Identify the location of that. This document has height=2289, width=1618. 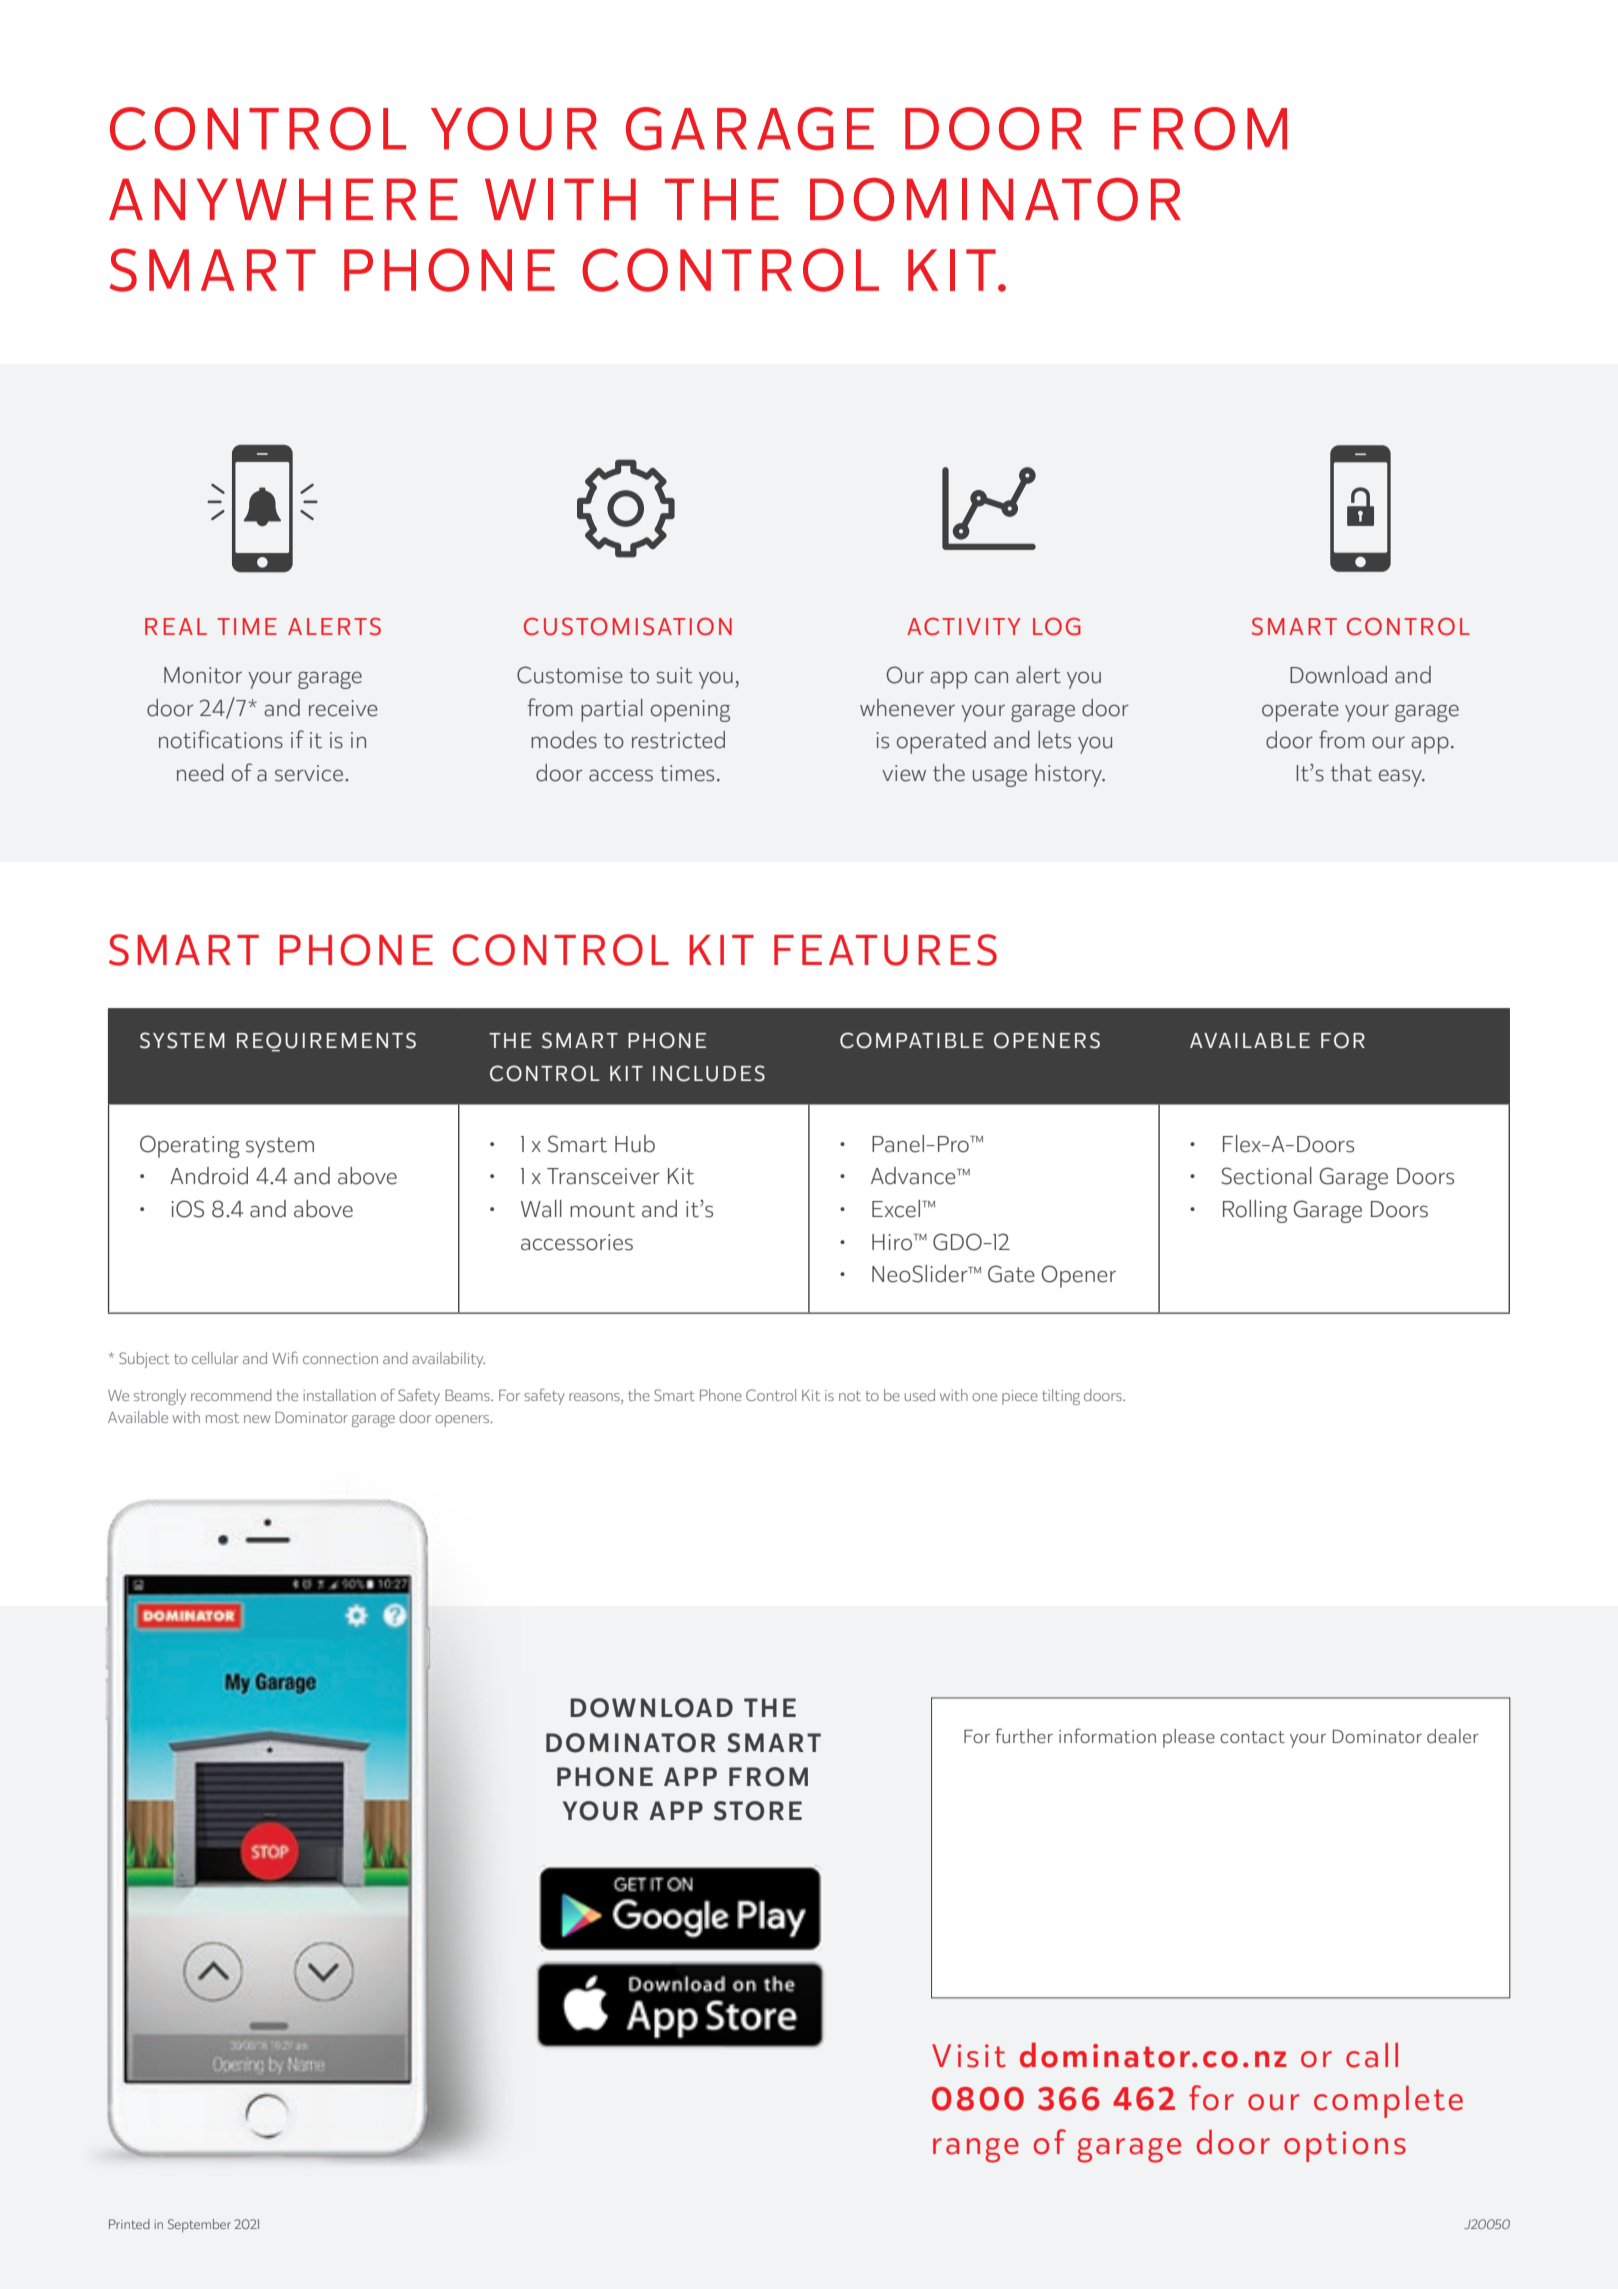
(1351, 773).
